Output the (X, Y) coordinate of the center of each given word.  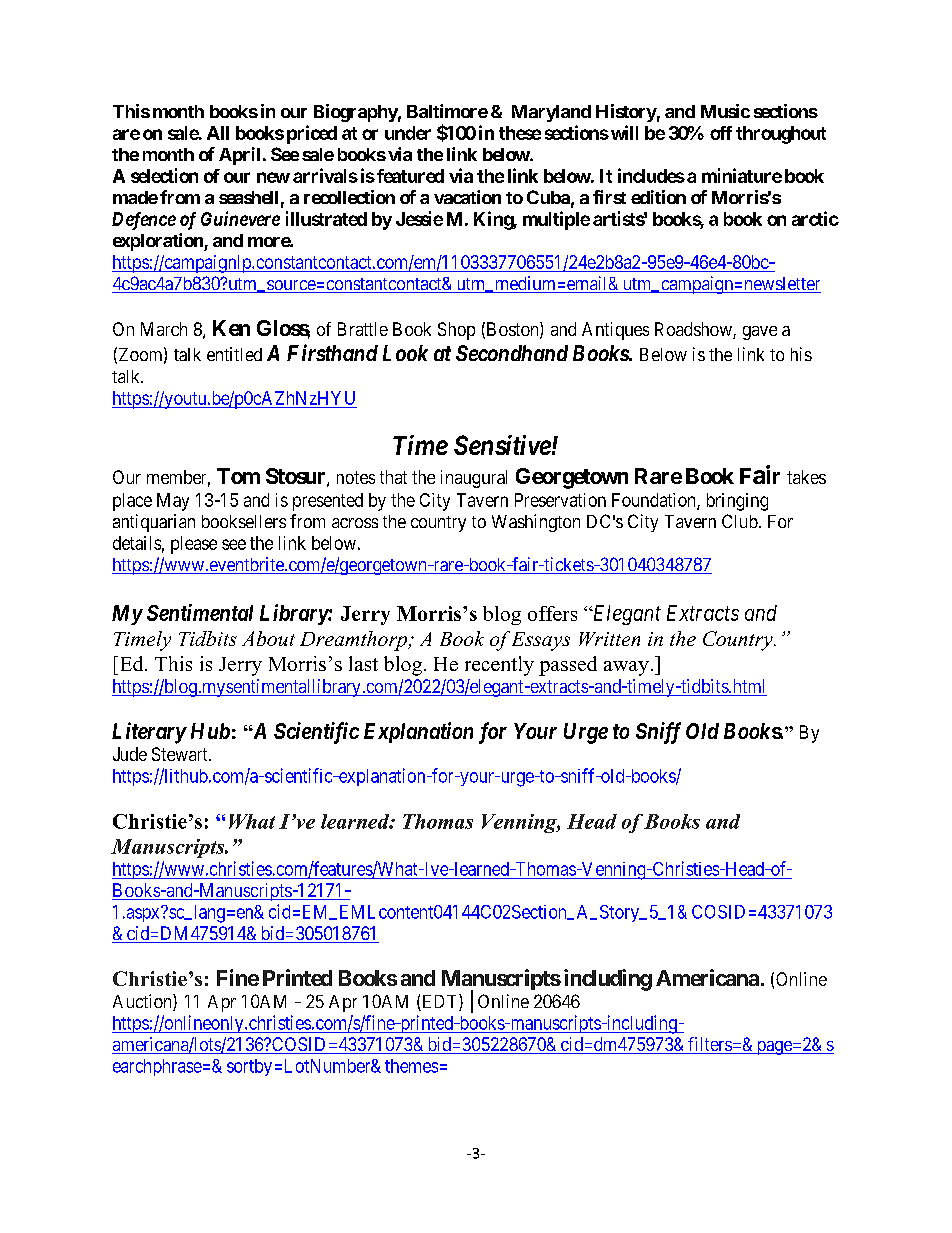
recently (499, 666)
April (239, 156)
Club (740, 521)
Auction (143, 1002)
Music (725, 111)
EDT (440, 1002)
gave (760, 333)
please (194, 545)
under (408, 133)
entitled (234, 354)
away (626, 668)
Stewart (181, 754)
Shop (456, 331)
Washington (536, 523)
